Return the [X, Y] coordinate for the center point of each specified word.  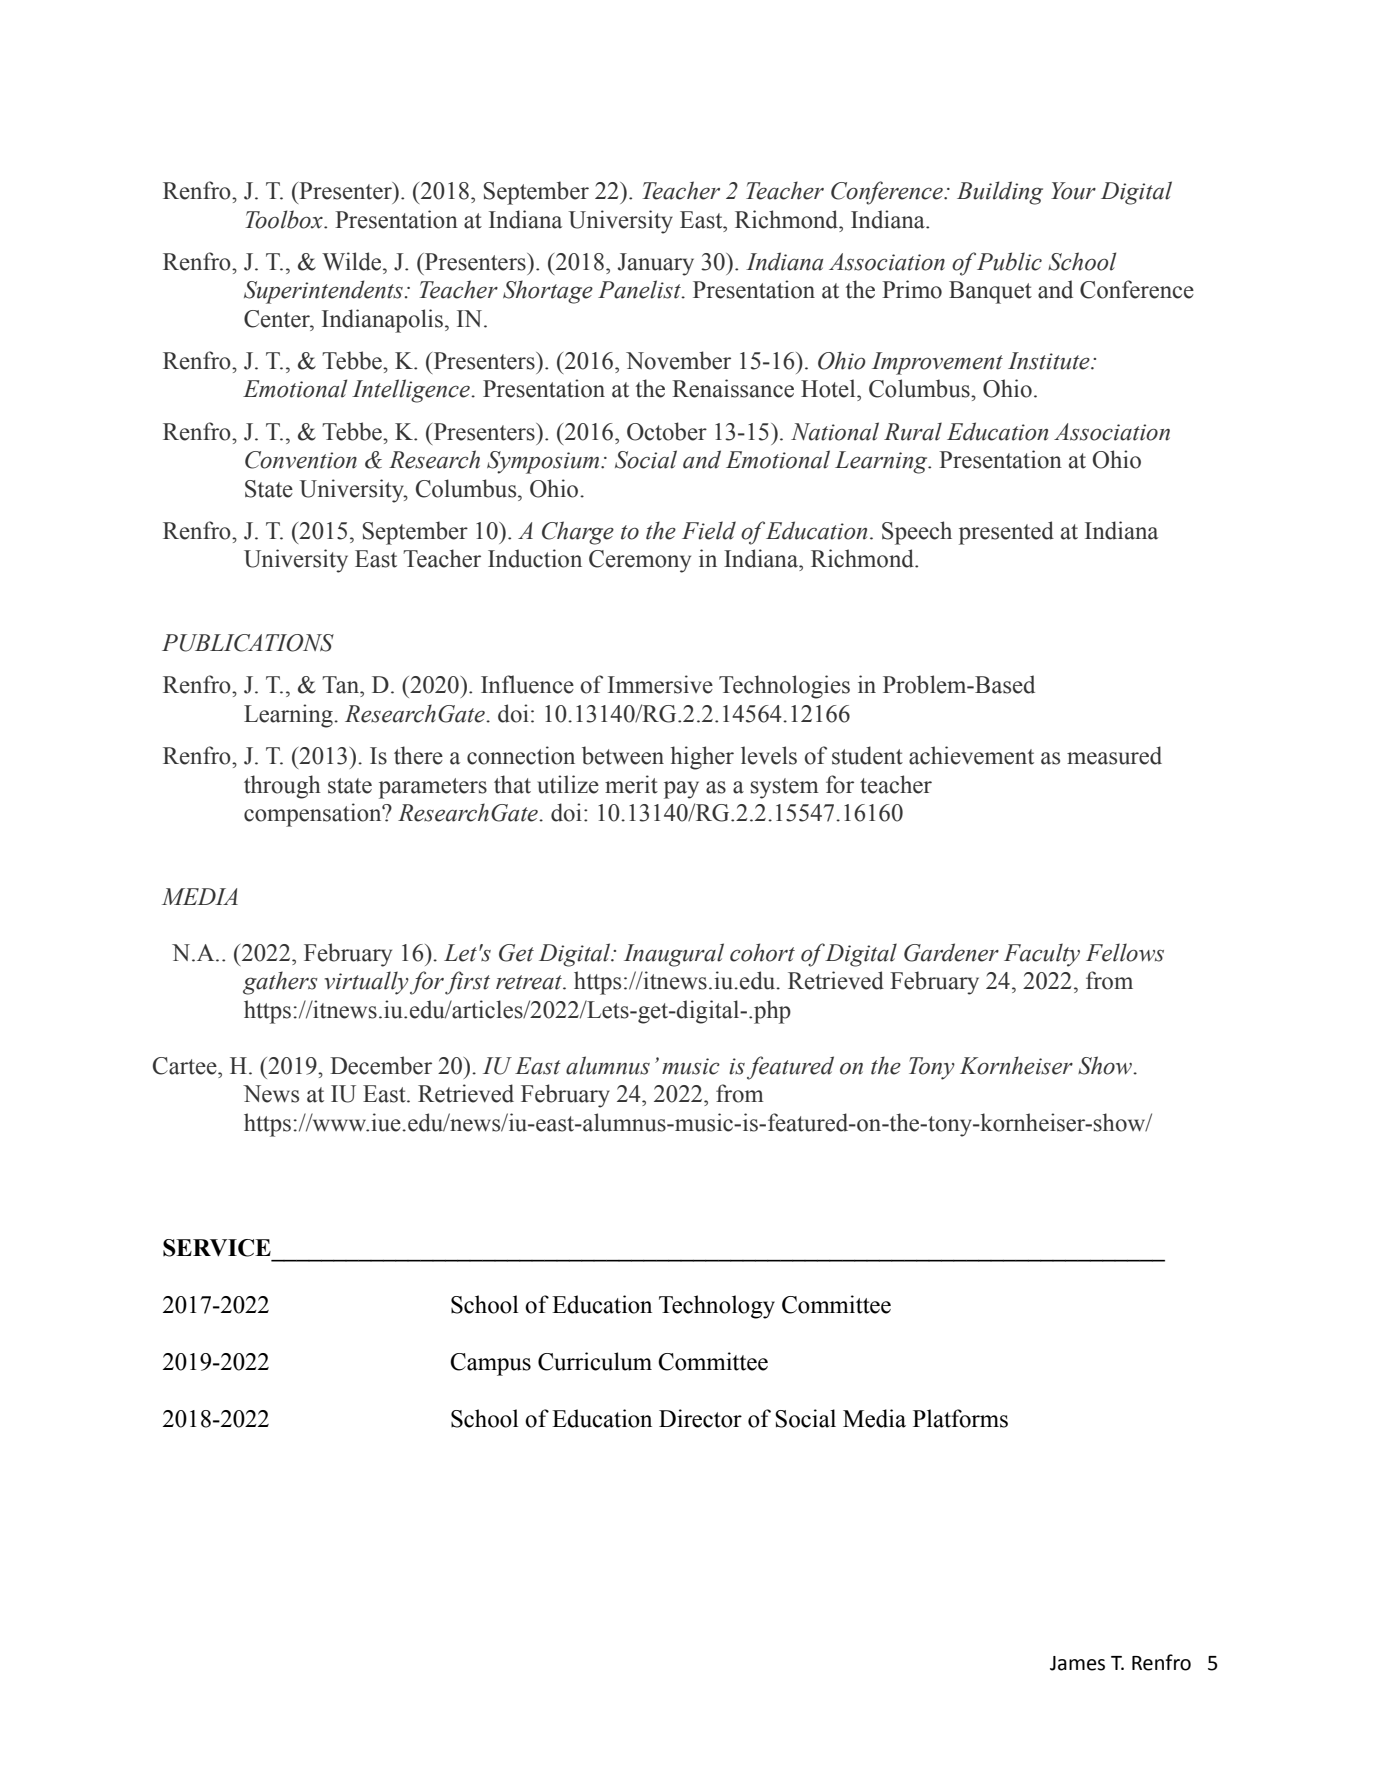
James [1077, 1663]
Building [1000, 193]
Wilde [353, 261]
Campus [490, 1364]
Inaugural [674, 955]
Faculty [1042, 955]
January [656, 264]
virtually [366, 983]
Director [700, 1418]
